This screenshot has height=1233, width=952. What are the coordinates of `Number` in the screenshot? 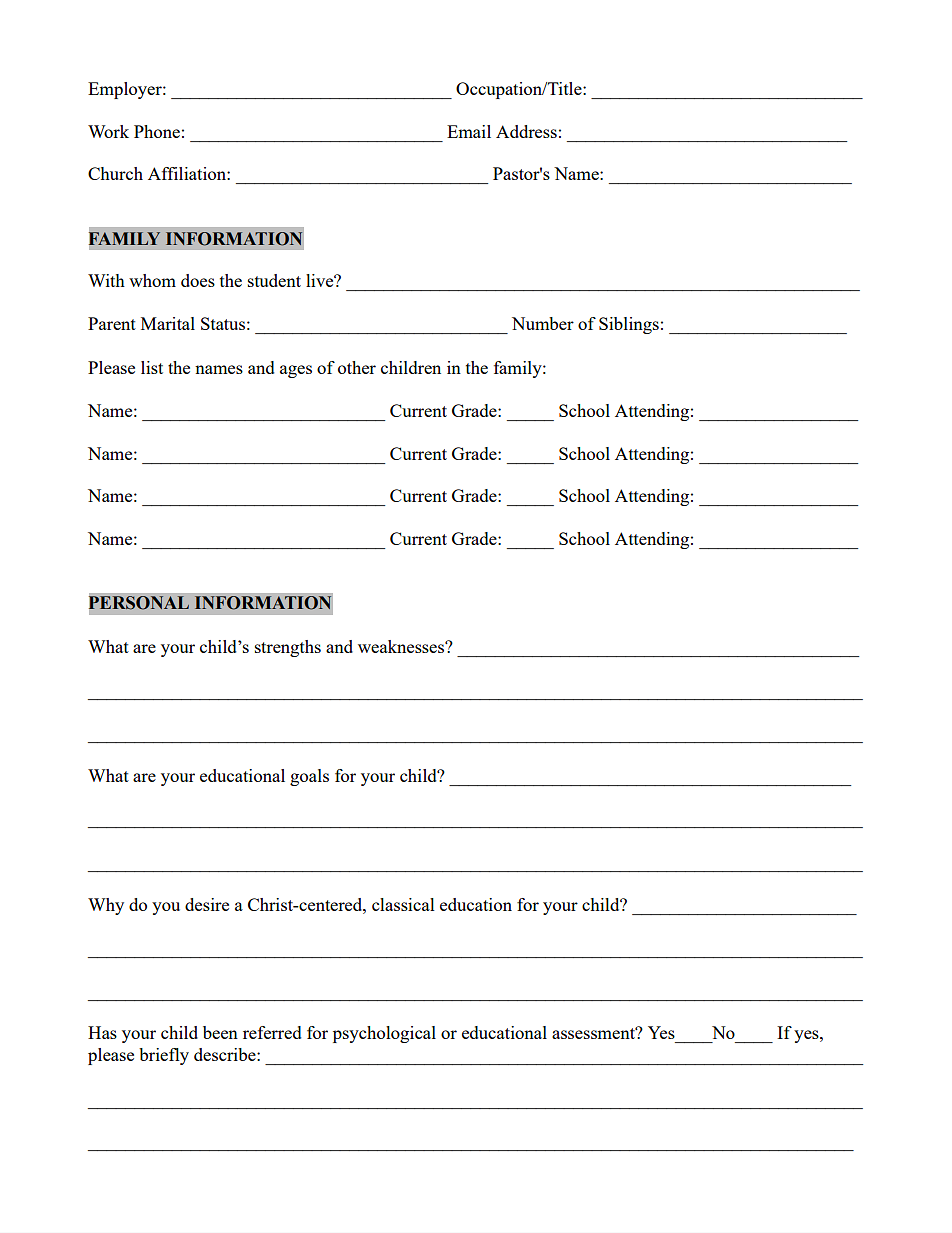 It's located at (543, 323).
